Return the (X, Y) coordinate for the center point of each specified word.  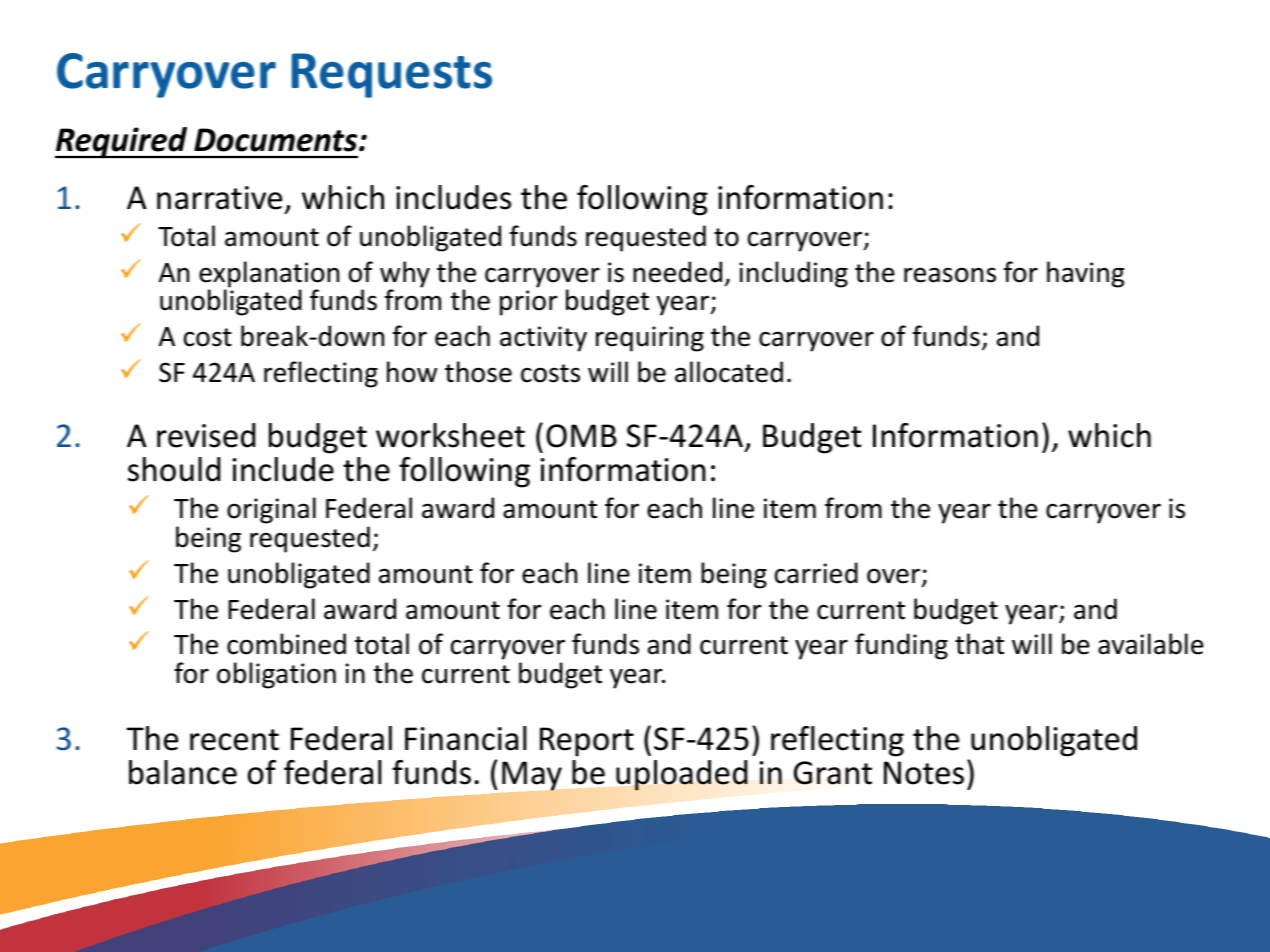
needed (677, 272)
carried (816, 573)
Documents (277, 140)
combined (286, 644)
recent (234, 740)
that (979, 644)
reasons (950, 275)
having (1085, 274)
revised (206, 435)
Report (587, 742)
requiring (650, 339)
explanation (269, 275)
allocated (729, 372)
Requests (392, 75)
